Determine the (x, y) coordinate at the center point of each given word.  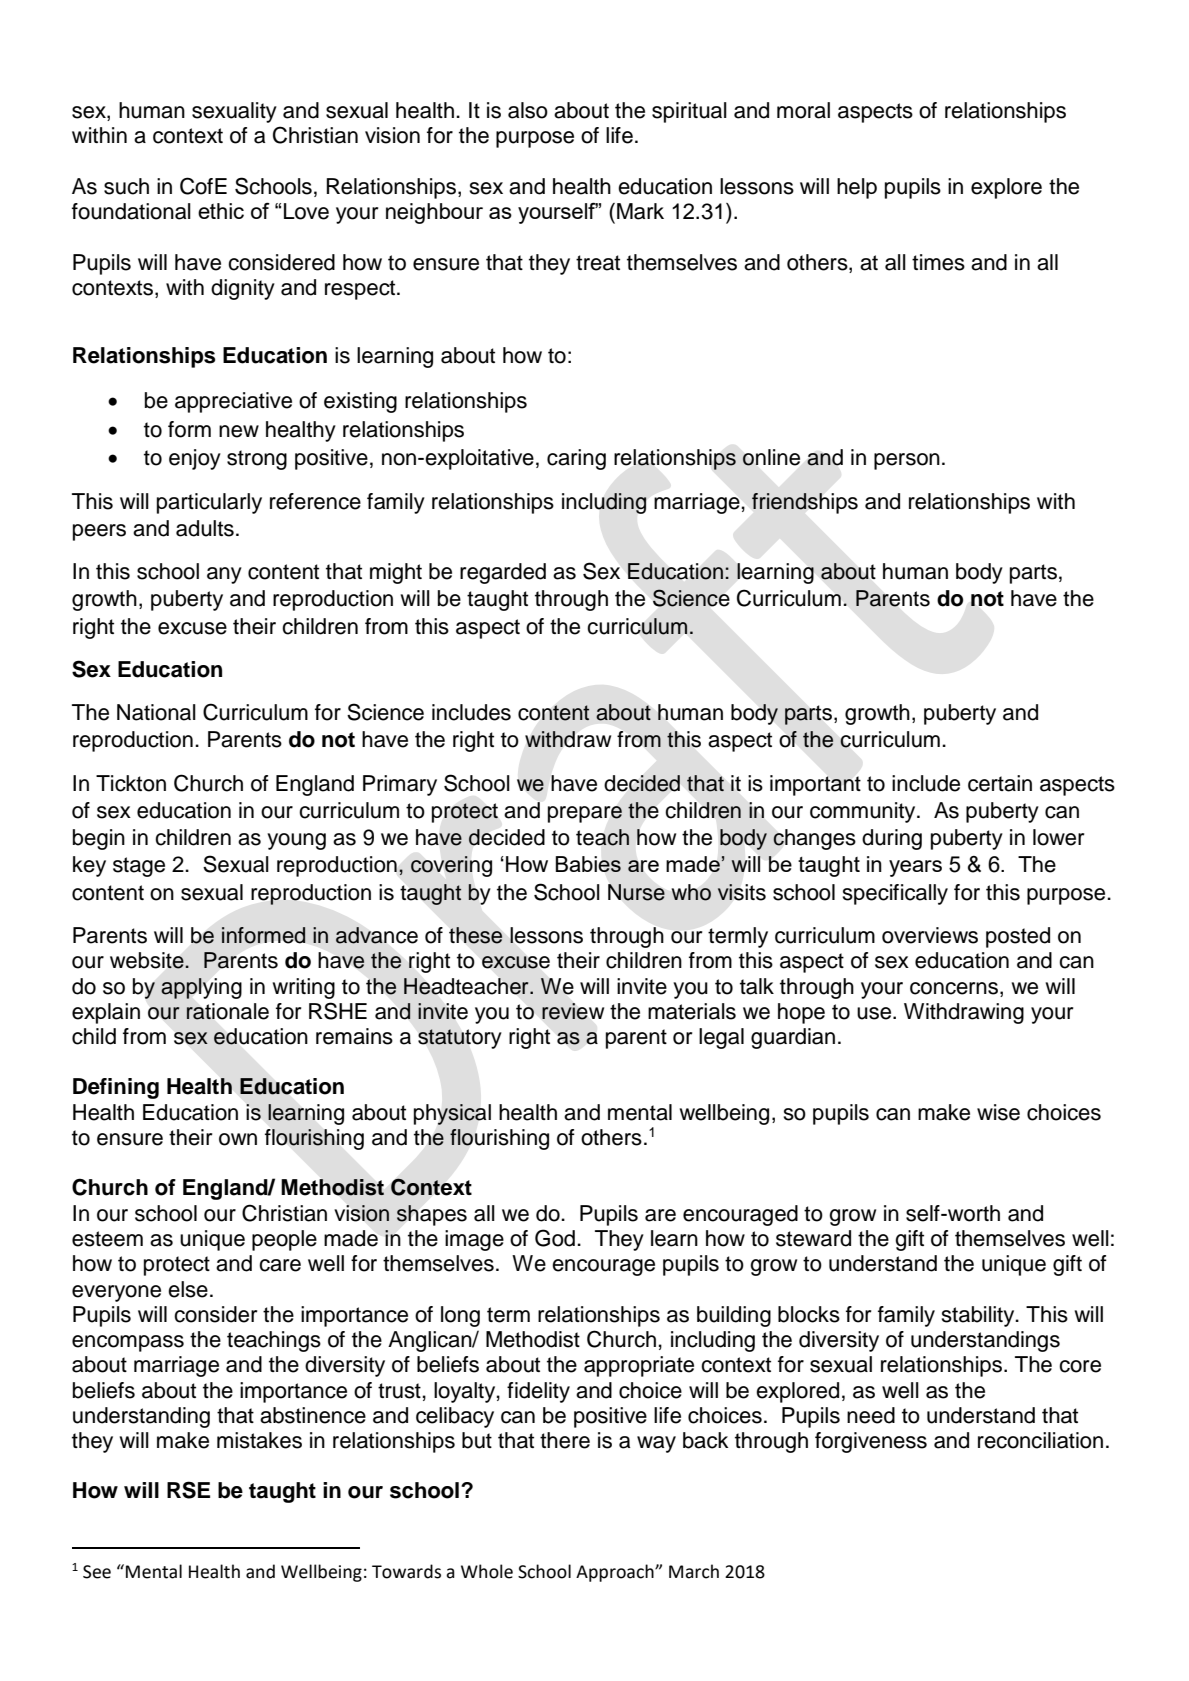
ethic (221, 211)
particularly (209, 503)
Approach (616, 1573)
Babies (588, 864)
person (907, 461)
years (915, 868)
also (528, 110)
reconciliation (1040, 1440)
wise (998, 1112)
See (97, 1572)
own (238, 1139)
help (857, 188)
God (555, 1238)
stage (139, 867)
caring (576, 459)
